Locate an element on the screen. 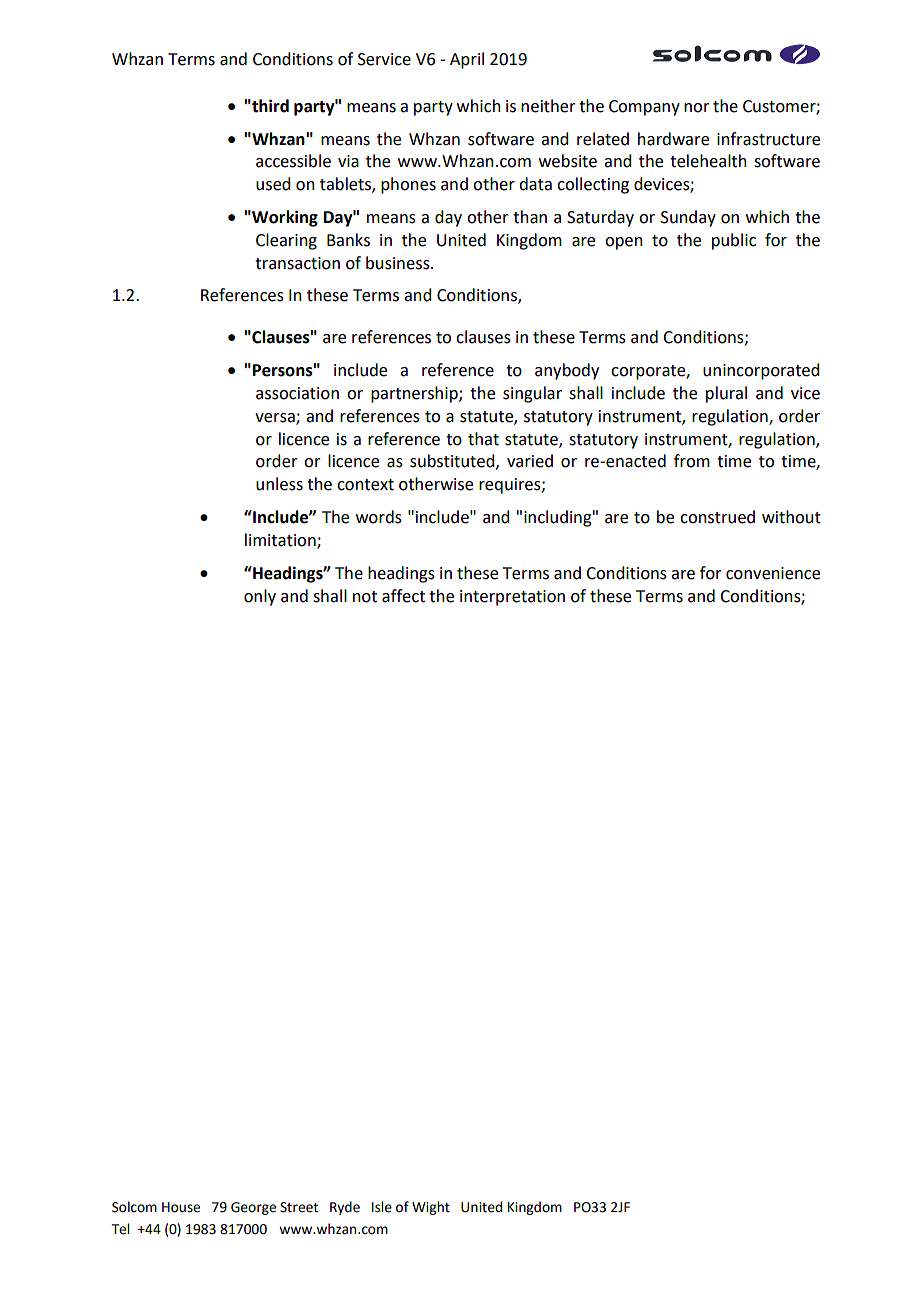 The height and width of the screenshot is (1308, 924). April is located at coordinates (467, 60).
